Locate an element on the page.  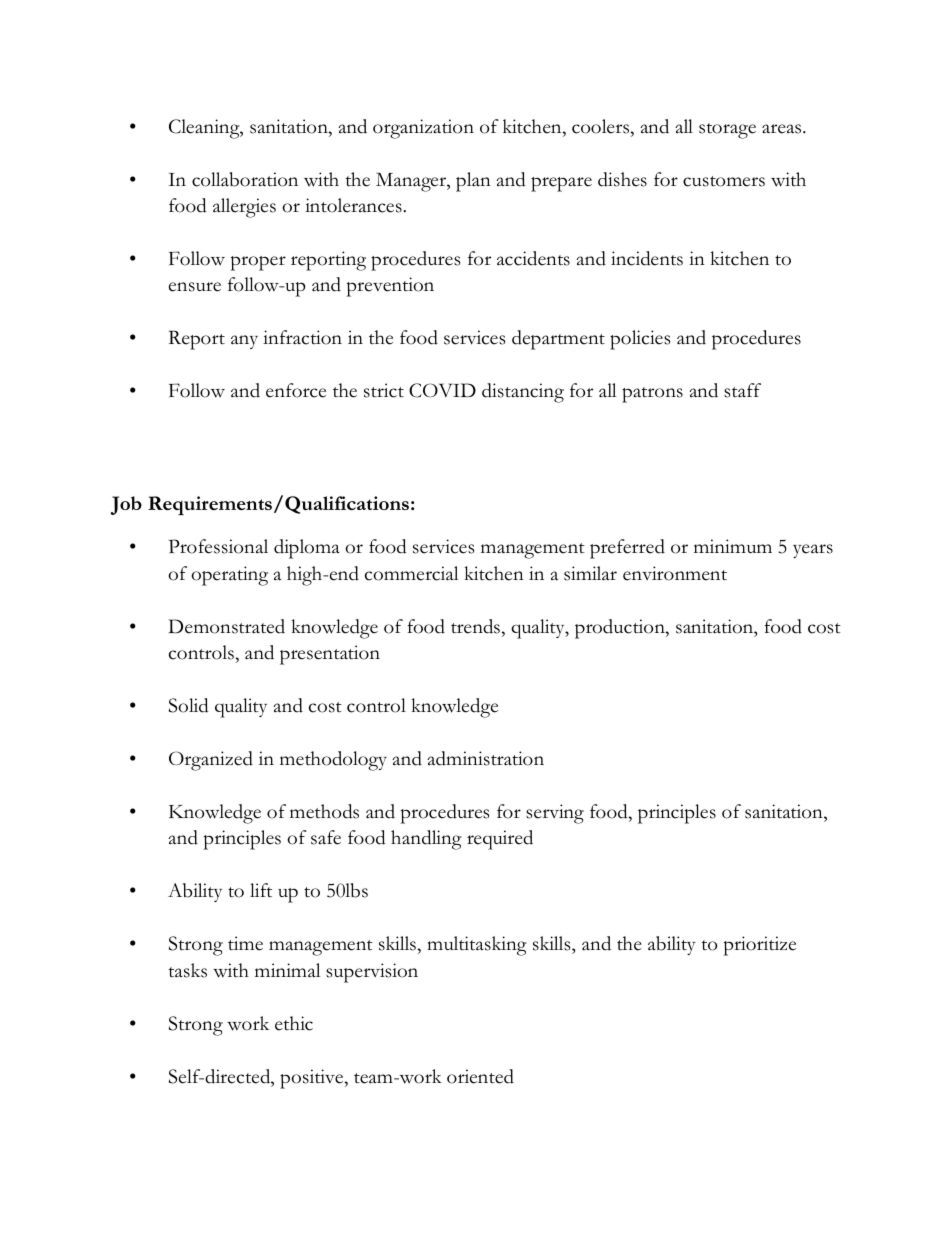
Job is located at coordinates (126, 505).
